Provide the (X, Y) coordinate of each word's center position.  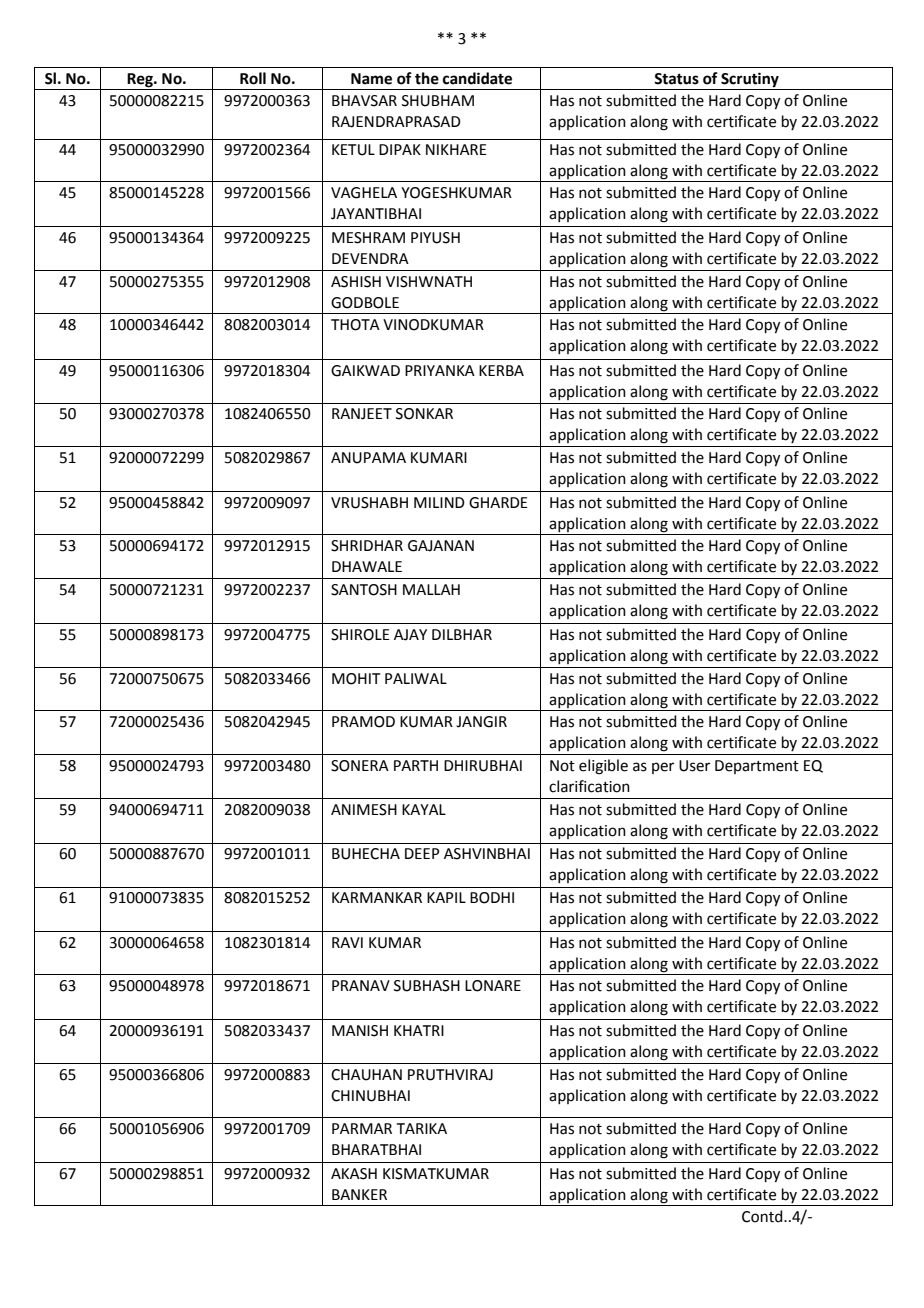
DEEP (422, 853)
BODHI (492, 898)
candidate (477, 78)
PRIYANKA (440, 370)
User (694, 766)
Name (371, 79)
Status (676, 79)
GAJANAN (441, 546)
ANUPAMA (368, 458)
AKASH (354, 1174)
